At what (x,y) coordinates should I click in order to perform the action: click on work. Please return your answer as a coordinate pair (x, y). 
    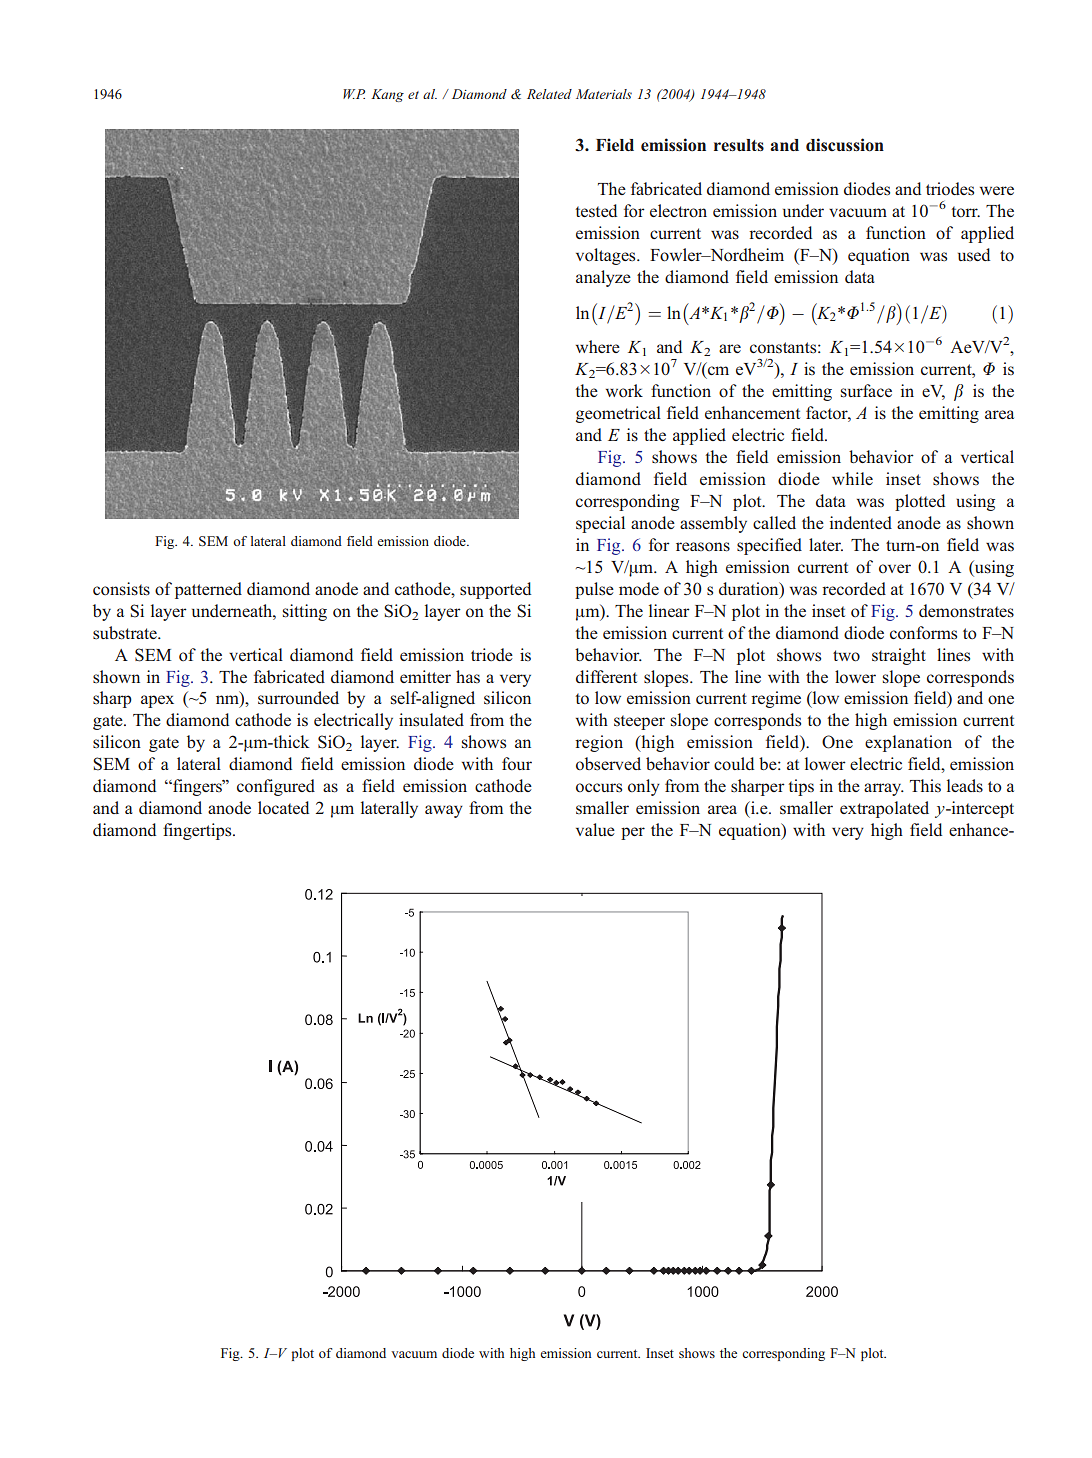
    Looking at the image, I should click on (624, 390).
